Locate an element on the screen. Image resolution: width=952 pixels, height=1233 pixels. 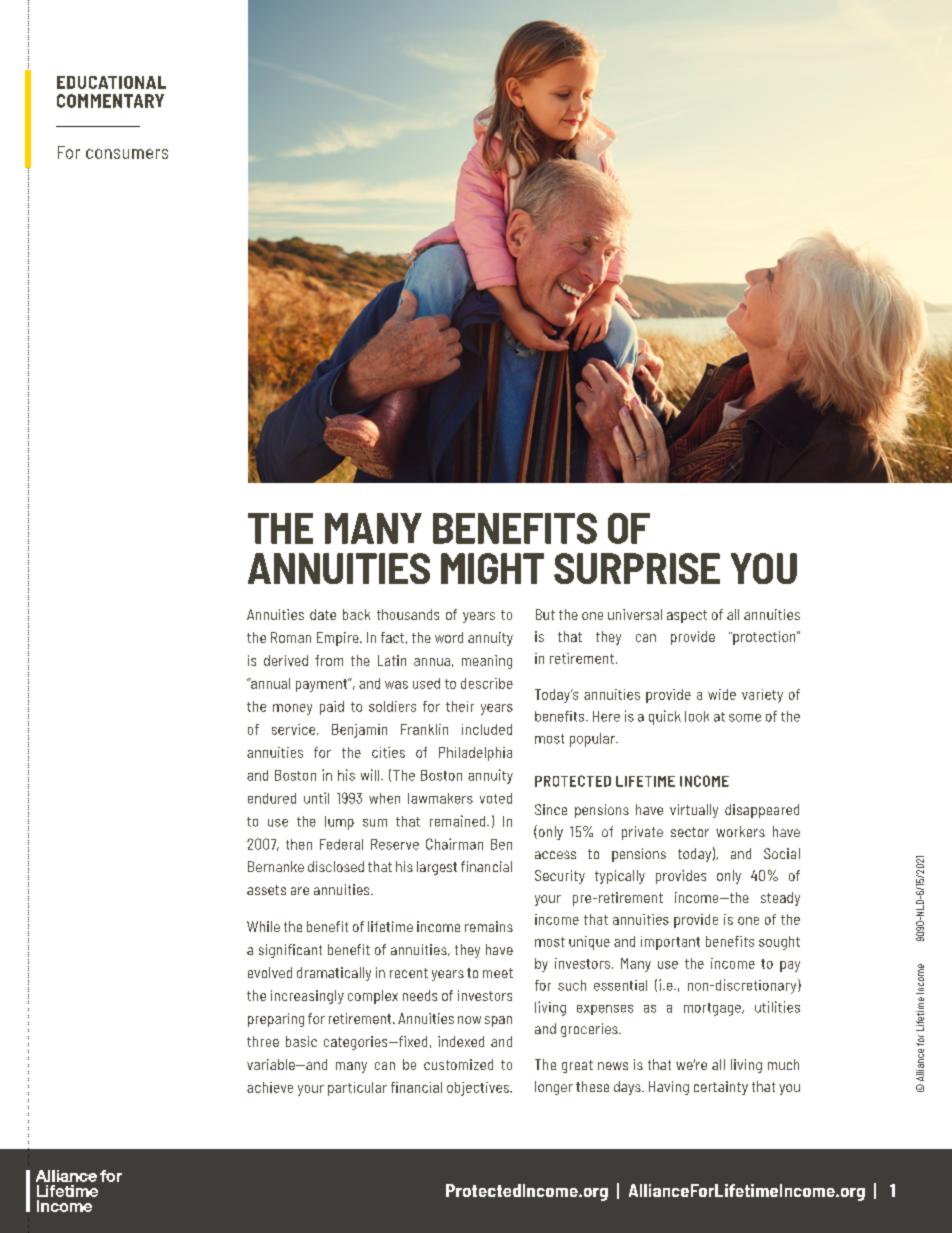
EDUCATIONAL is located at coordinates (111, 82).
